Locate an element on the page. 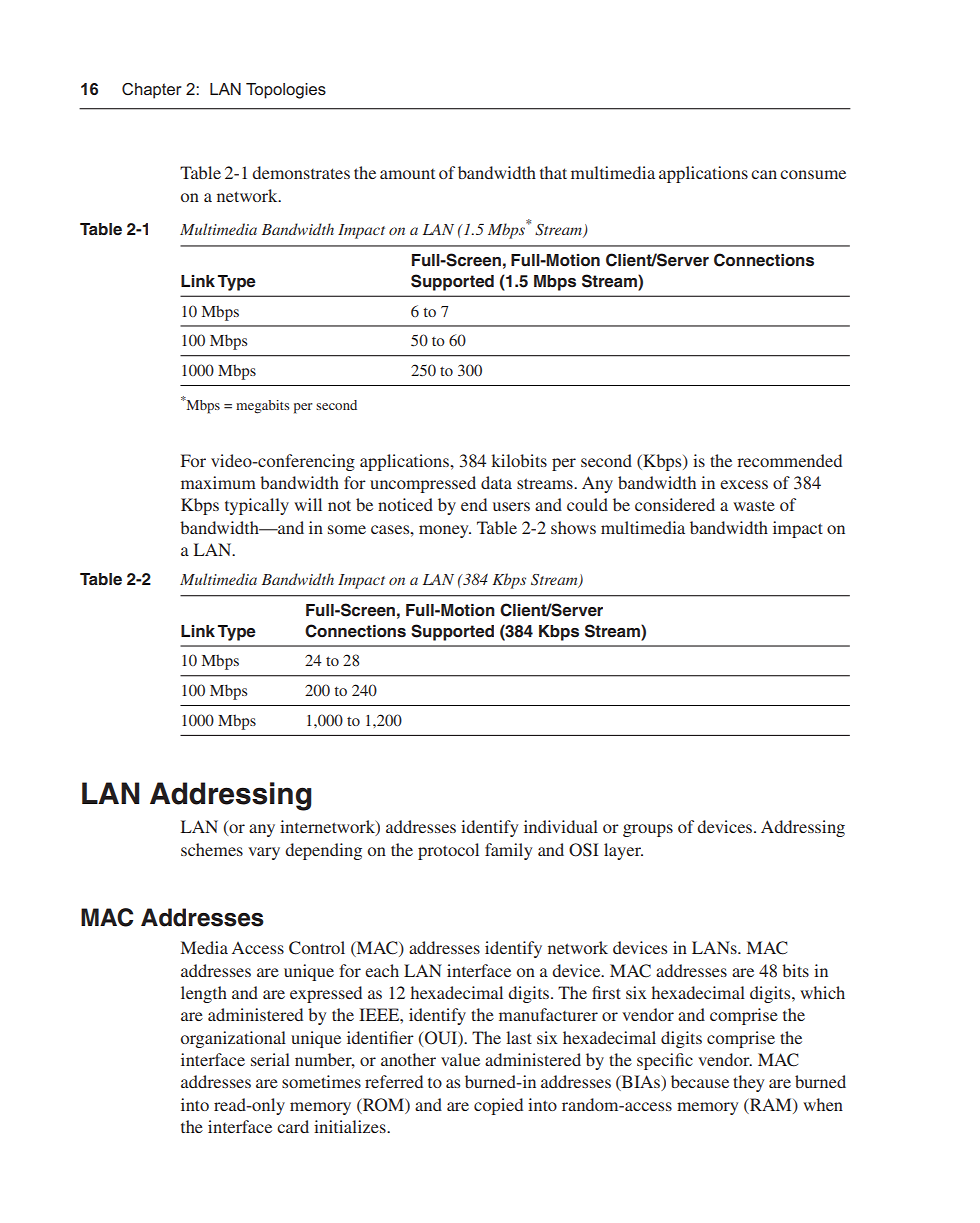 The height and width of the document is (1223, 980). money is located at coordinates (445, 531).
